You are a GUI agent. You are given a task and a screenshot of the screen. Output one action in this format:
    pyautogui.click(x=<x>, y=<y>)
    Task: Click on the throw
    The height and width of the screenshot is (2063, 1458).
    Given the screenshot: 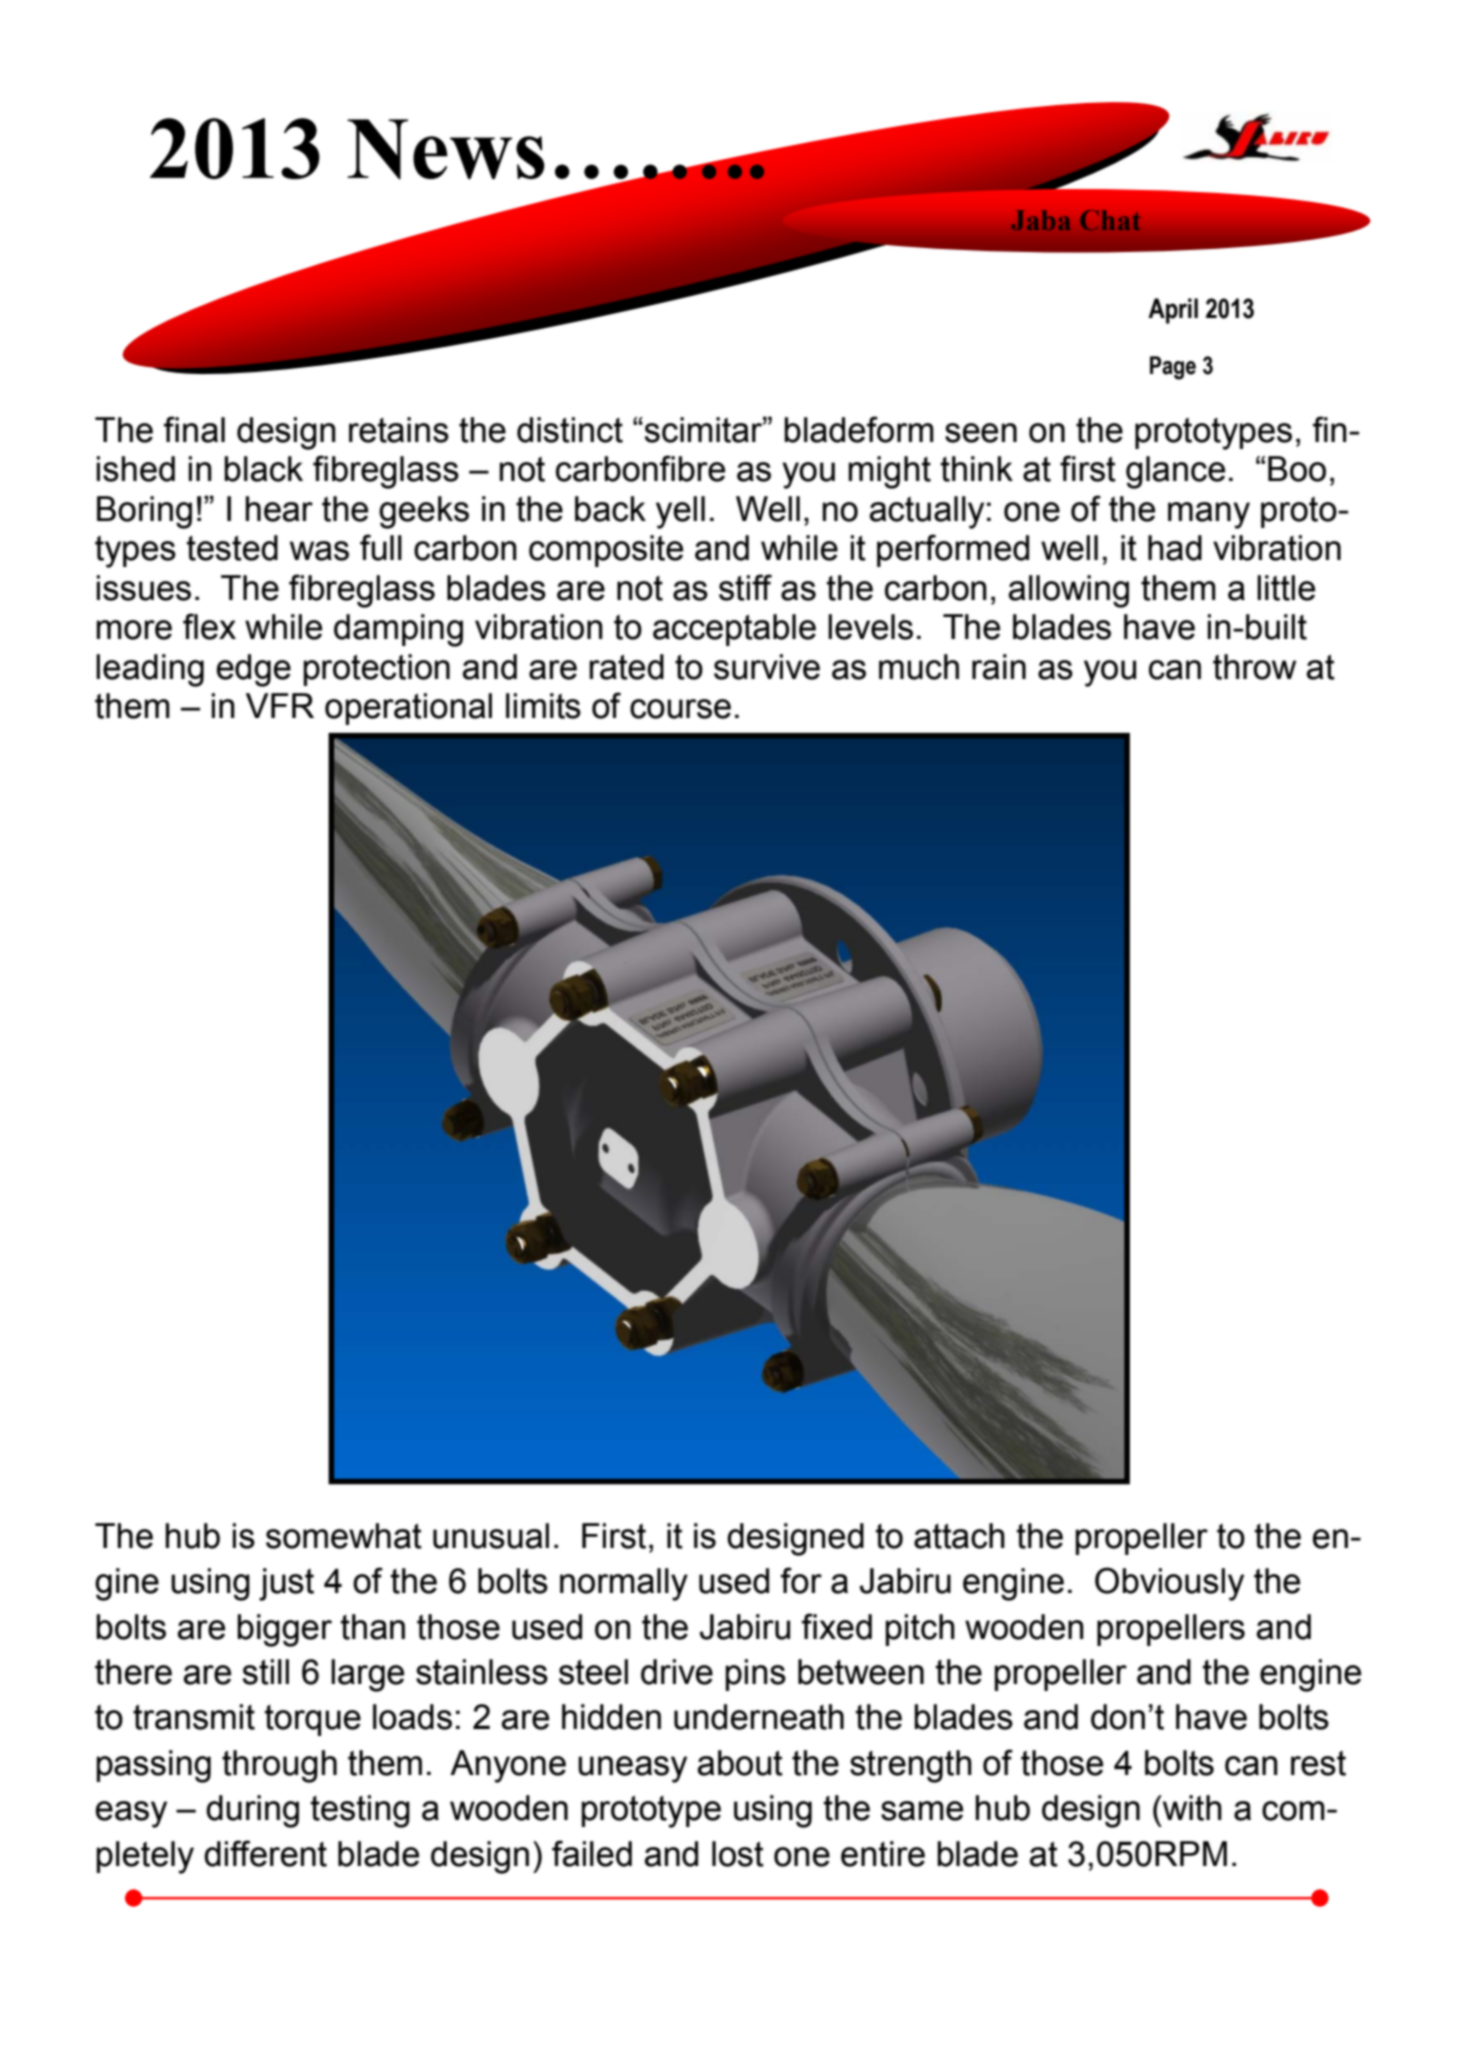 What is the action you would take?
    pyautogui.click(x=1254, y=667)
